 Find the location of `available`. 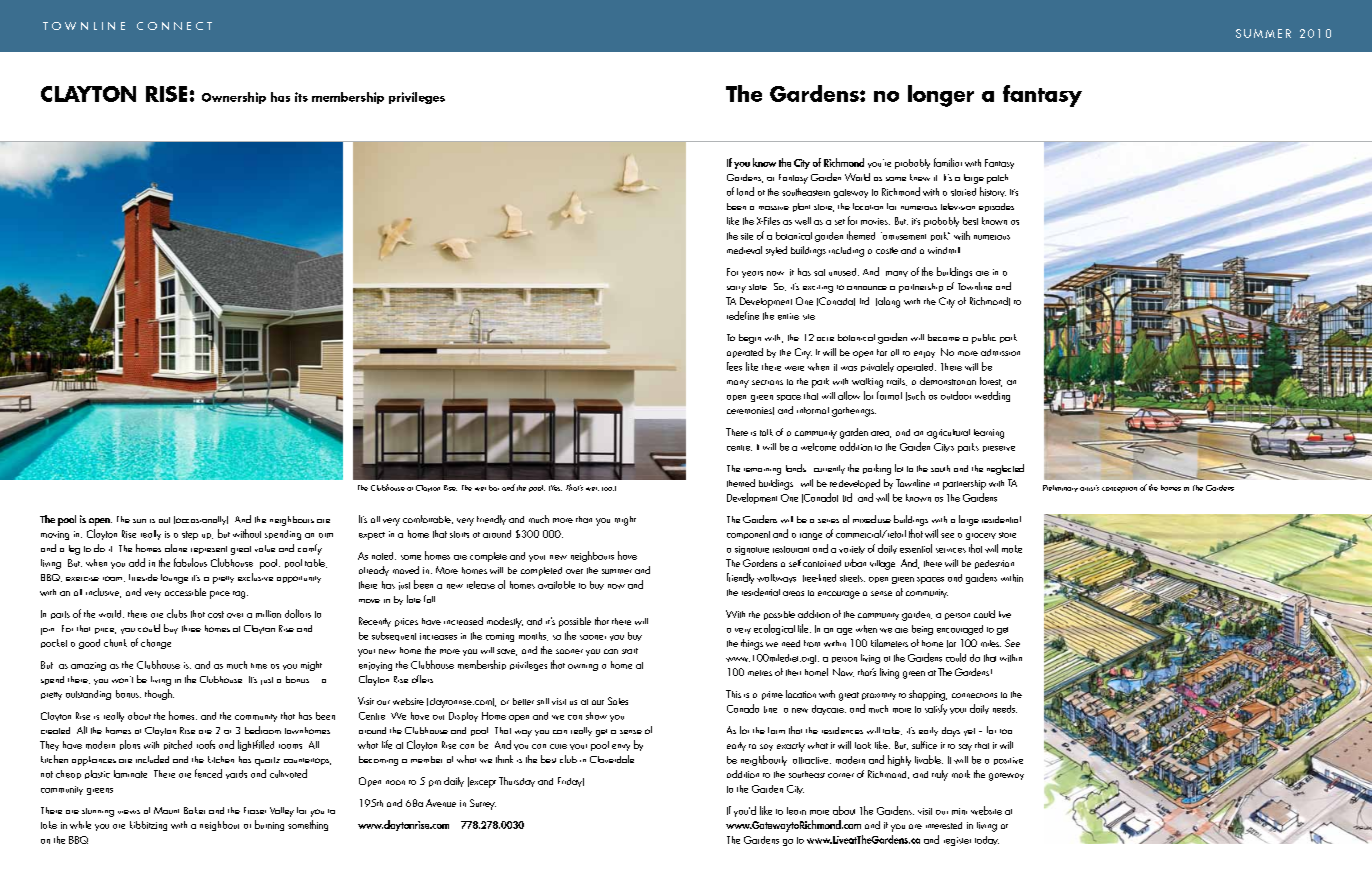

available is located at coordinates (556, 585).
